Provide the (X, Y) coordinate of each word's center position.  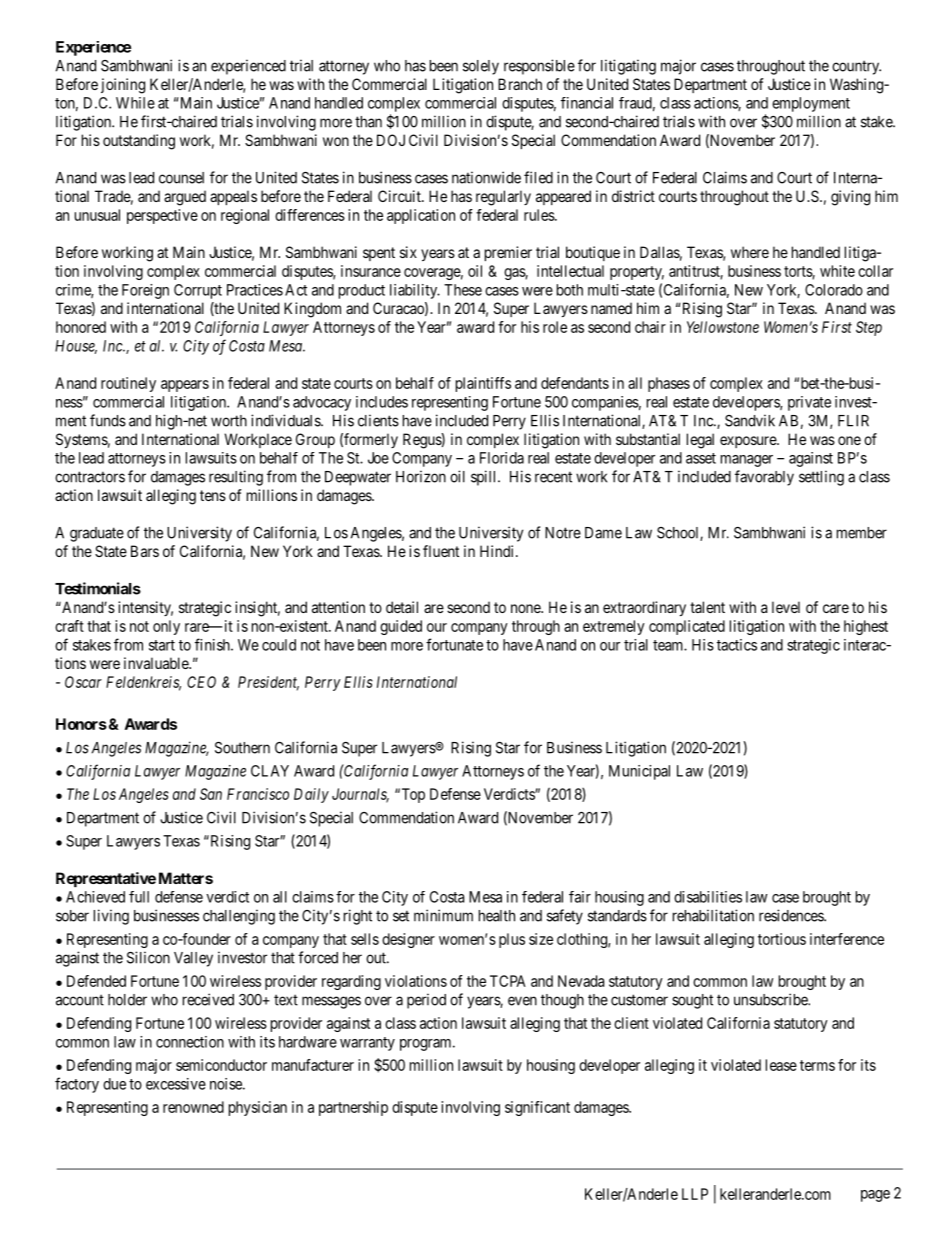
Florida (502, 458)
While (135, 103)
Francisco (258, 794)
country (856, 67)
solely (481, 67)
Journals (360, 795)
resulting (236, 478)
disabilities (708, 897)
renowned (193, 1107)
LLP (695, 1194)
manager (747, 461)
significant (537, 1108)
